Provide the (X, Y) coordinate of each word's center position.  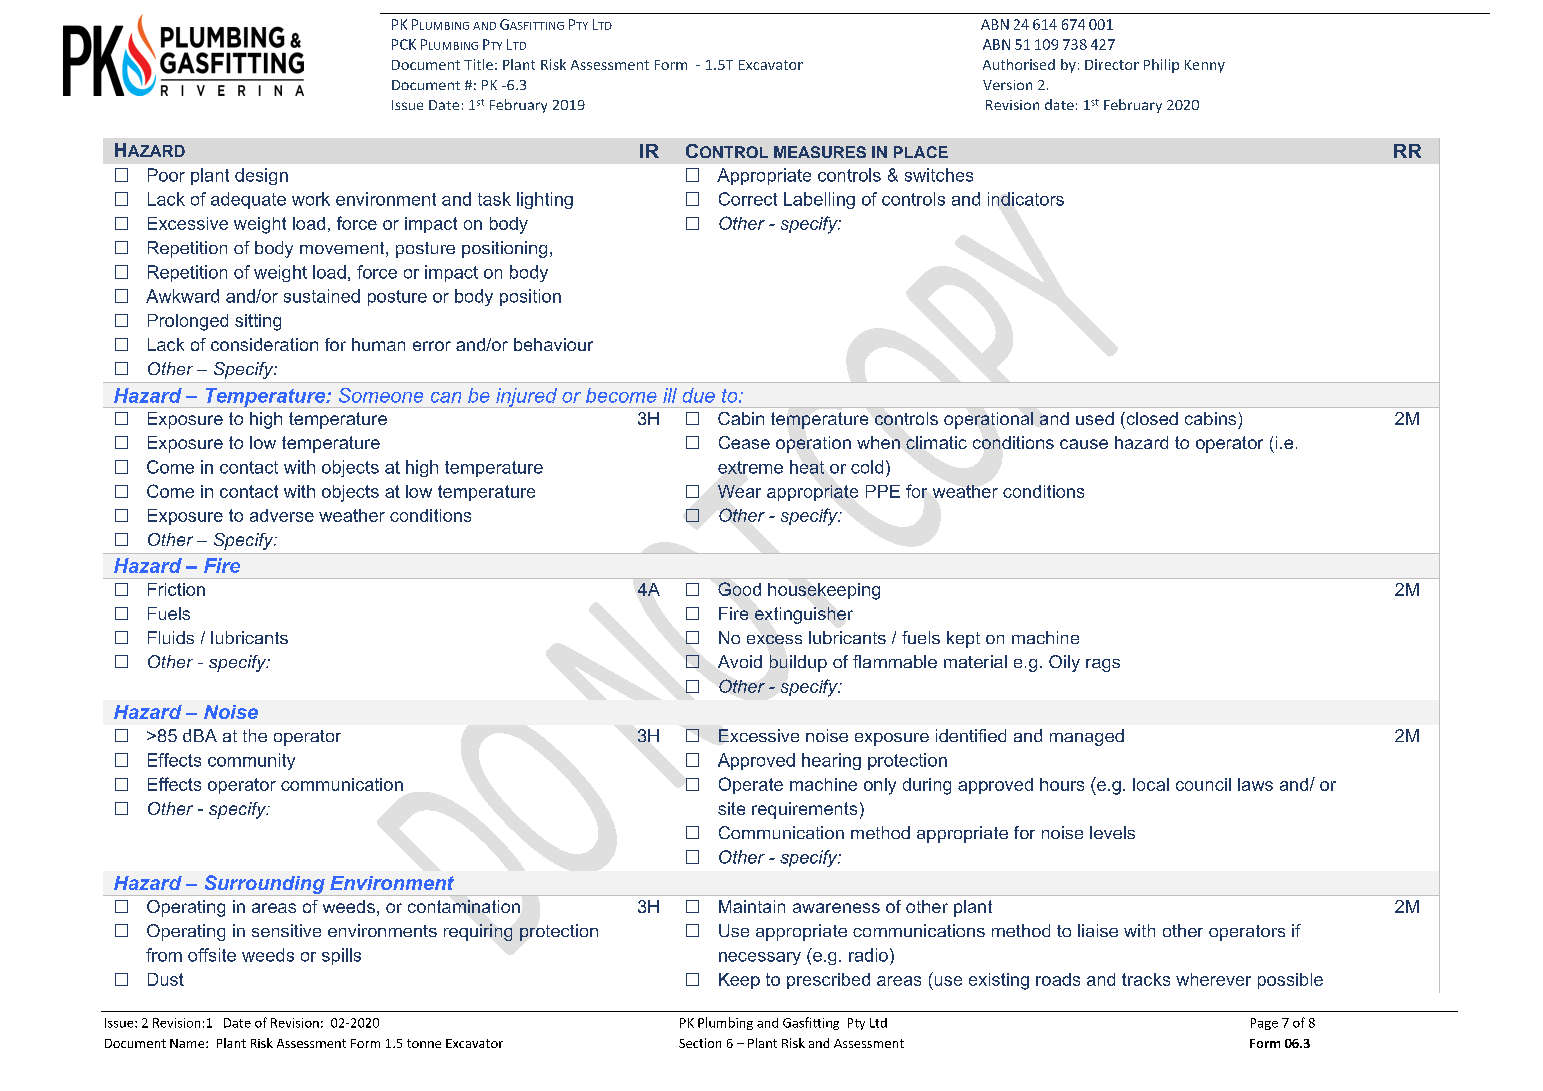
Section (700, 1043)
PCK (404, 44)
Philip (1161, 66)
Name (188, 1043)
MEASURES (820, 152)
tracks (1146, 979)
